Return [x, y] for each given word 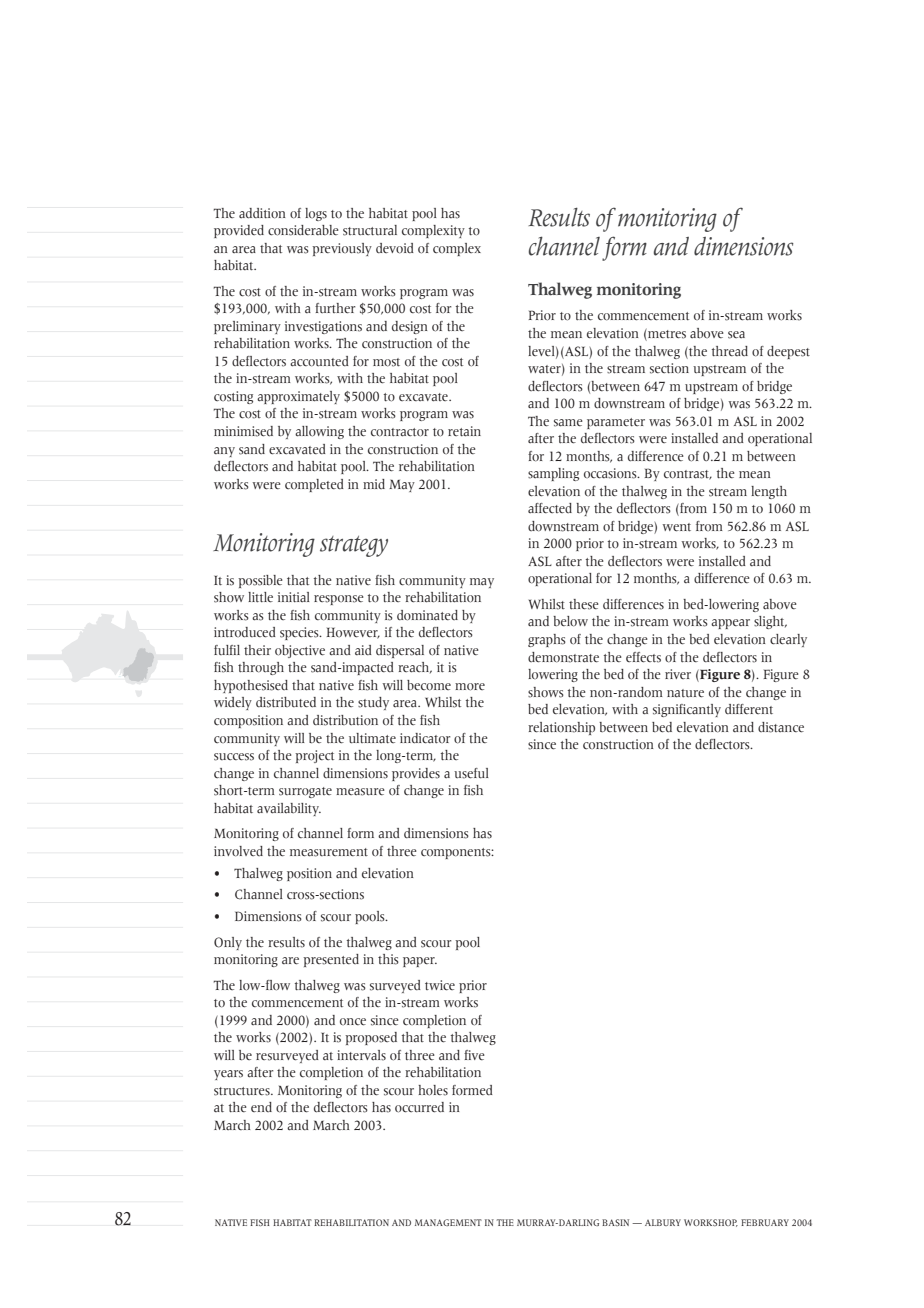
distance [781, 727]
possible [260, 581]
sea [736, 335]
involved [238, 851]
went [677, 527]
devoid [395, 248]
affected [550, 508]
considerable [303, 230]
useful [471, 773]
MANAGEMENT [448, 1222]
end [261, 1107]
